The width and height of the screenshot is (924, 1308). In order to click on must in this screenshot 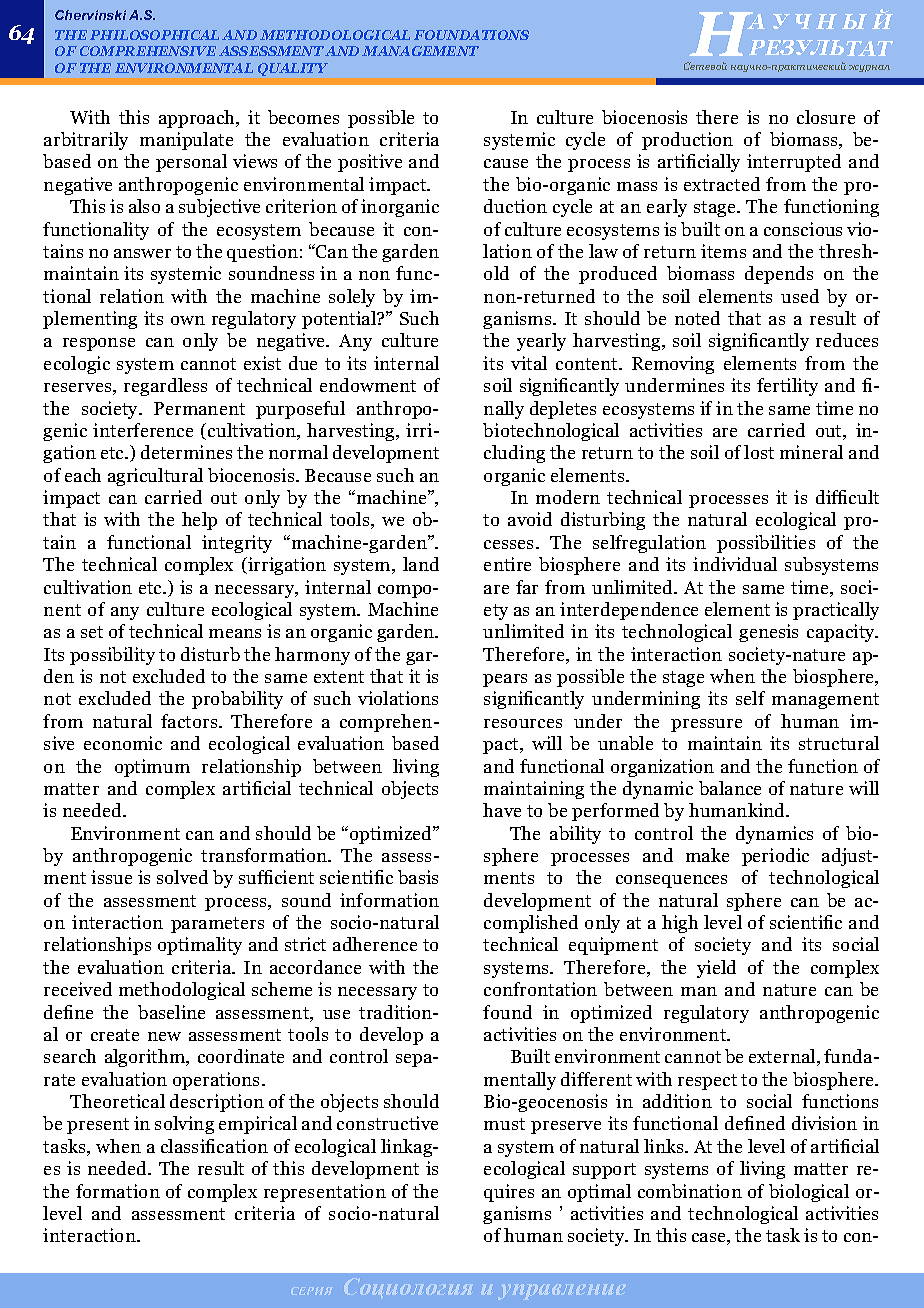, I will do `click(504, 1124)`.
